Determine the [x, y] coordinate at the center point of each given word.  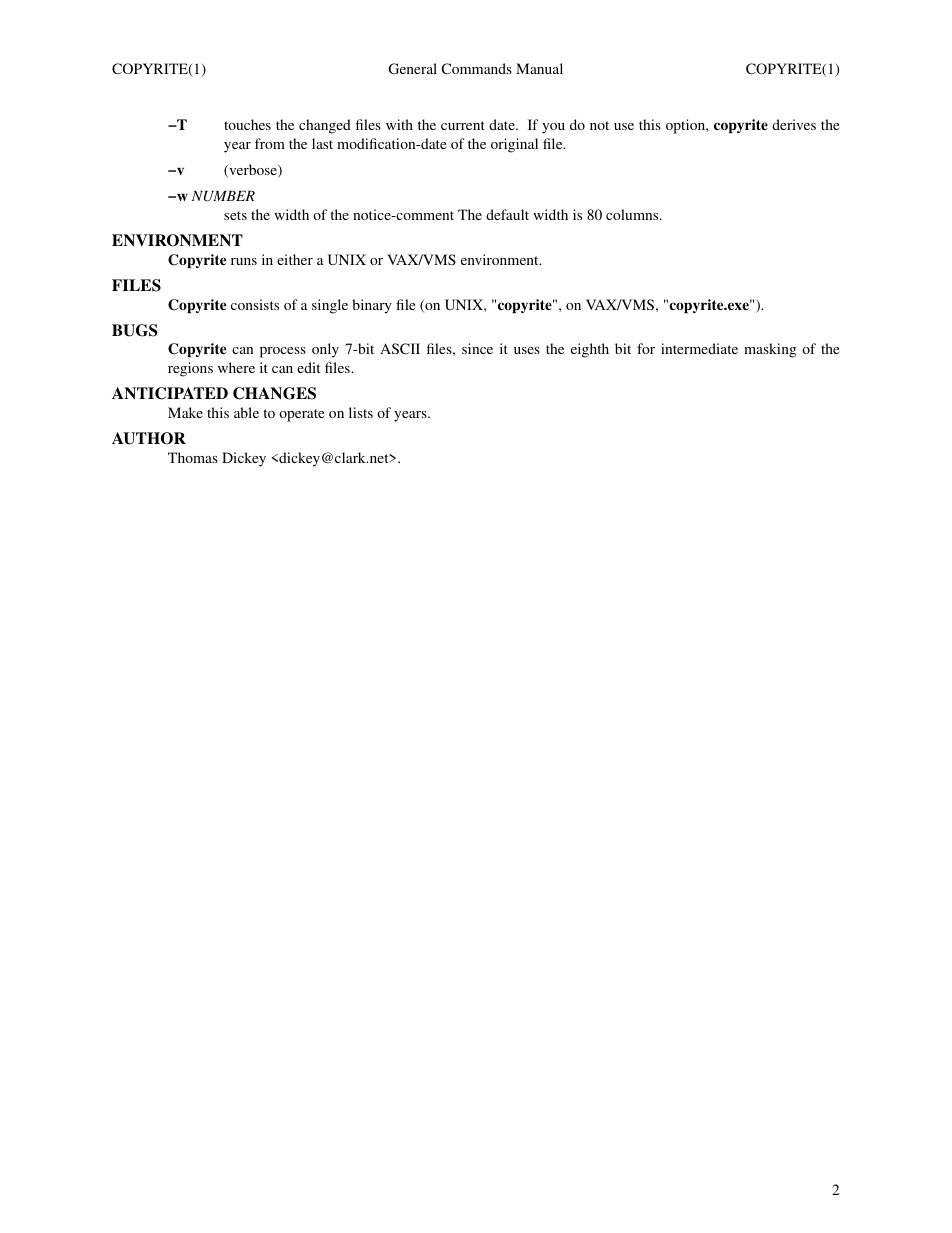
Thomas [193, 457]
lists [361, 412]
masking [770, 350]
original [514, 145]
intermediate [699, 348]
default [507, 214]
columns [633, 214]
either [295, 259]
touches [247, 124]
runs [244, 261]
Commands [476, 68]
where [236, 367]
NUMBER [223, 196]
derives [794, 124]
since [477, 348]
